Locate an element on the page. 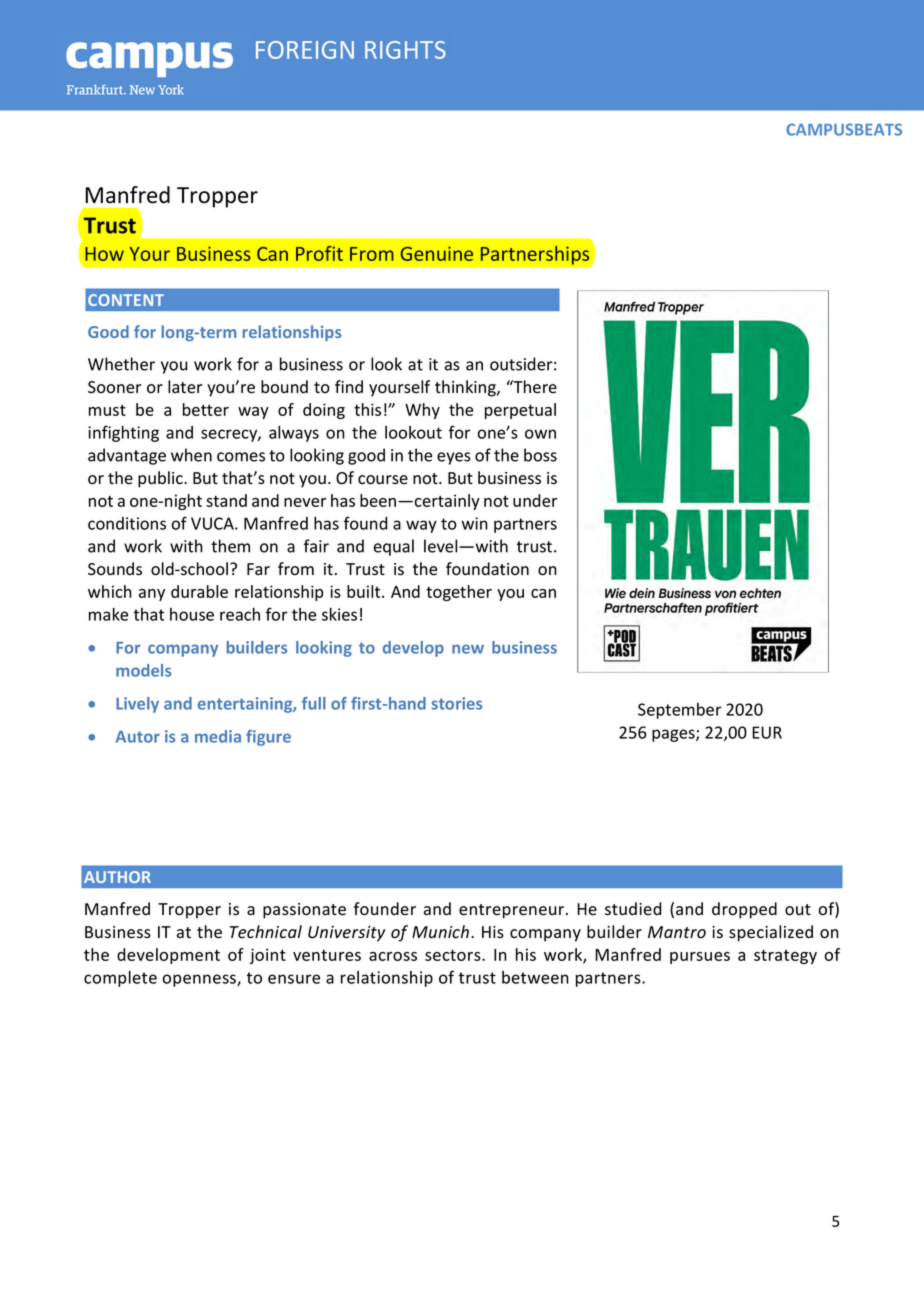  sectors is located at coordinates (454, 955).
